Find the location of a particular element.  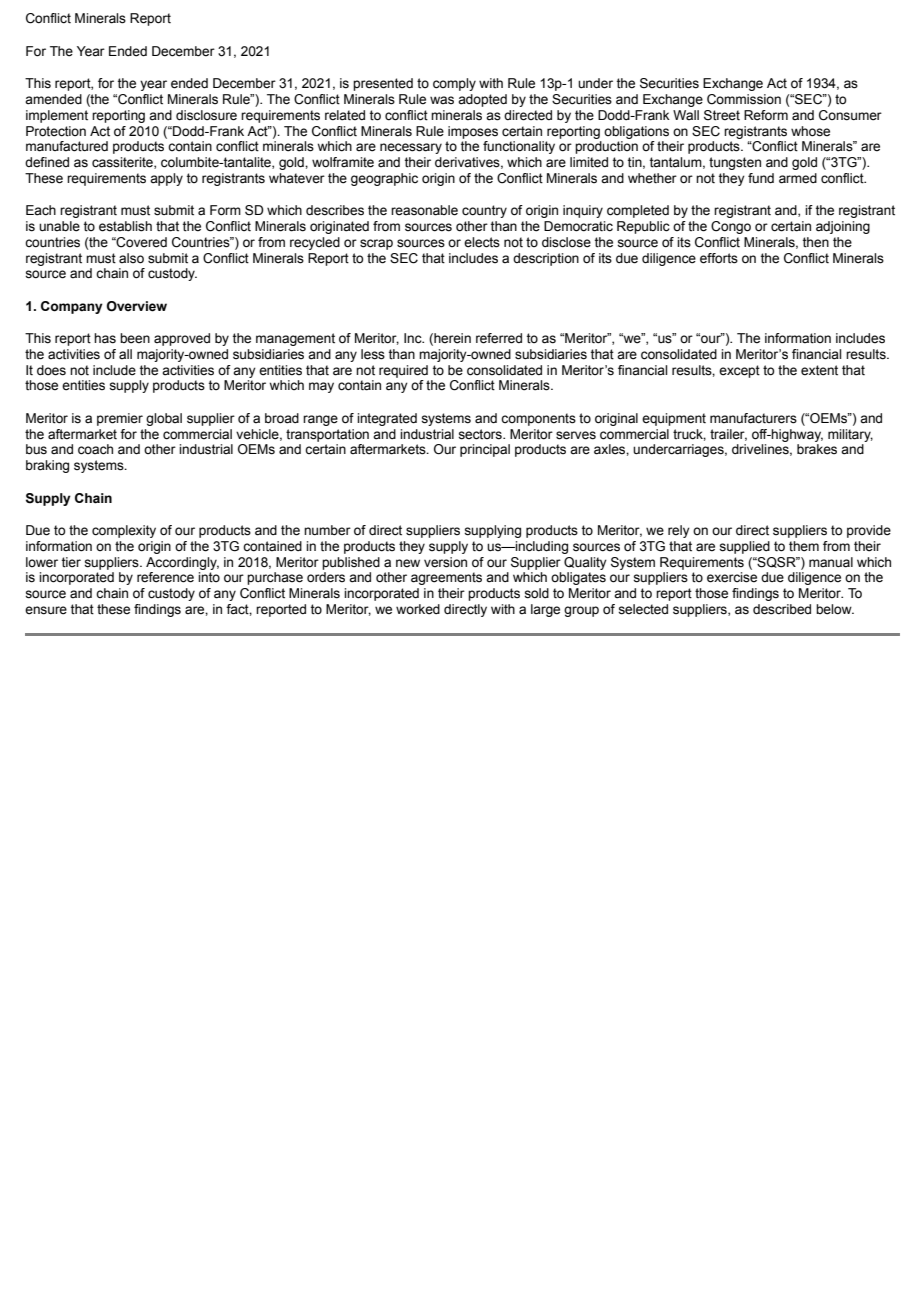

referred is located at coordinates (499, 338).
